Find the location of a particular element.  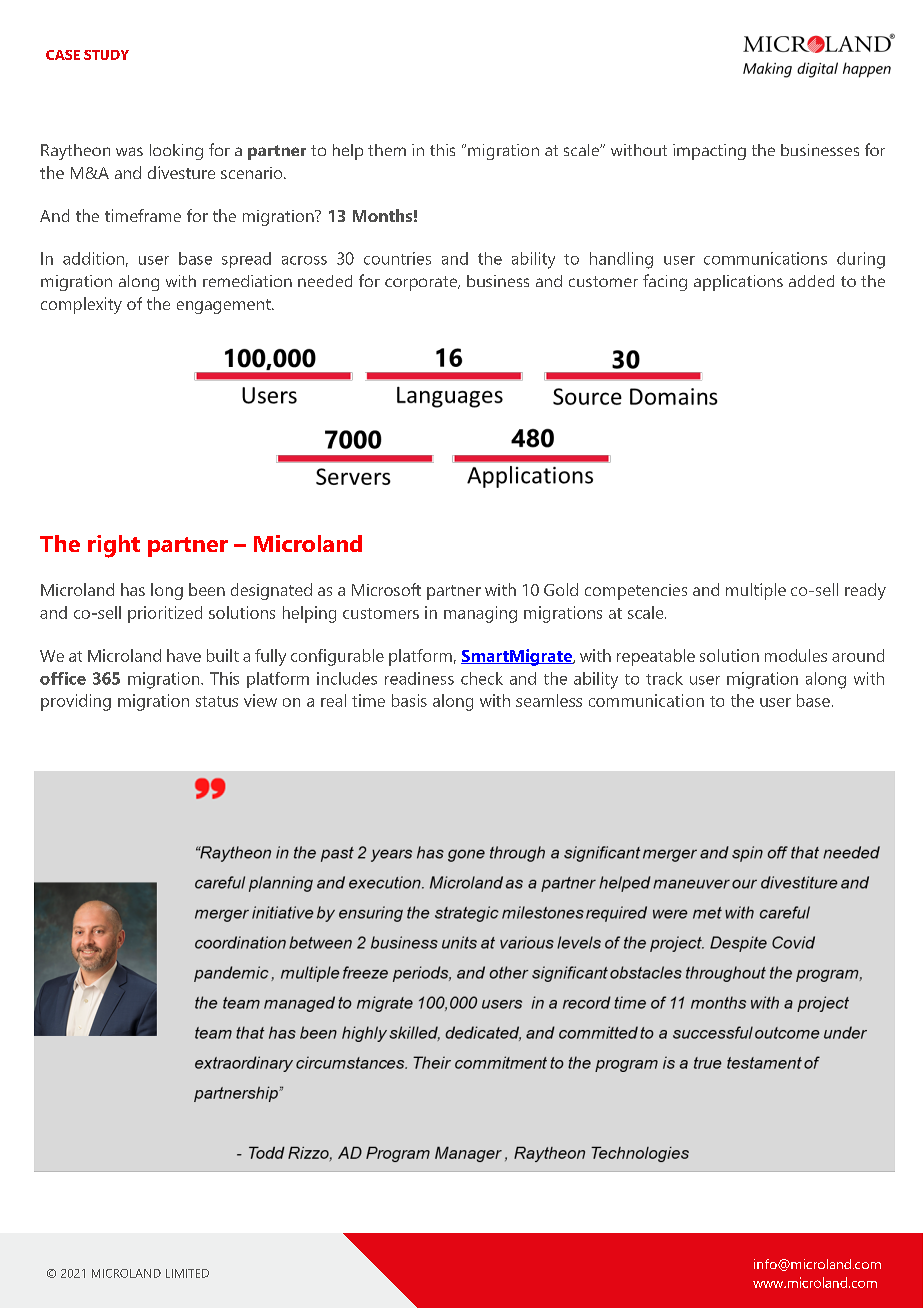

them is located at coordinates (387, 150).
